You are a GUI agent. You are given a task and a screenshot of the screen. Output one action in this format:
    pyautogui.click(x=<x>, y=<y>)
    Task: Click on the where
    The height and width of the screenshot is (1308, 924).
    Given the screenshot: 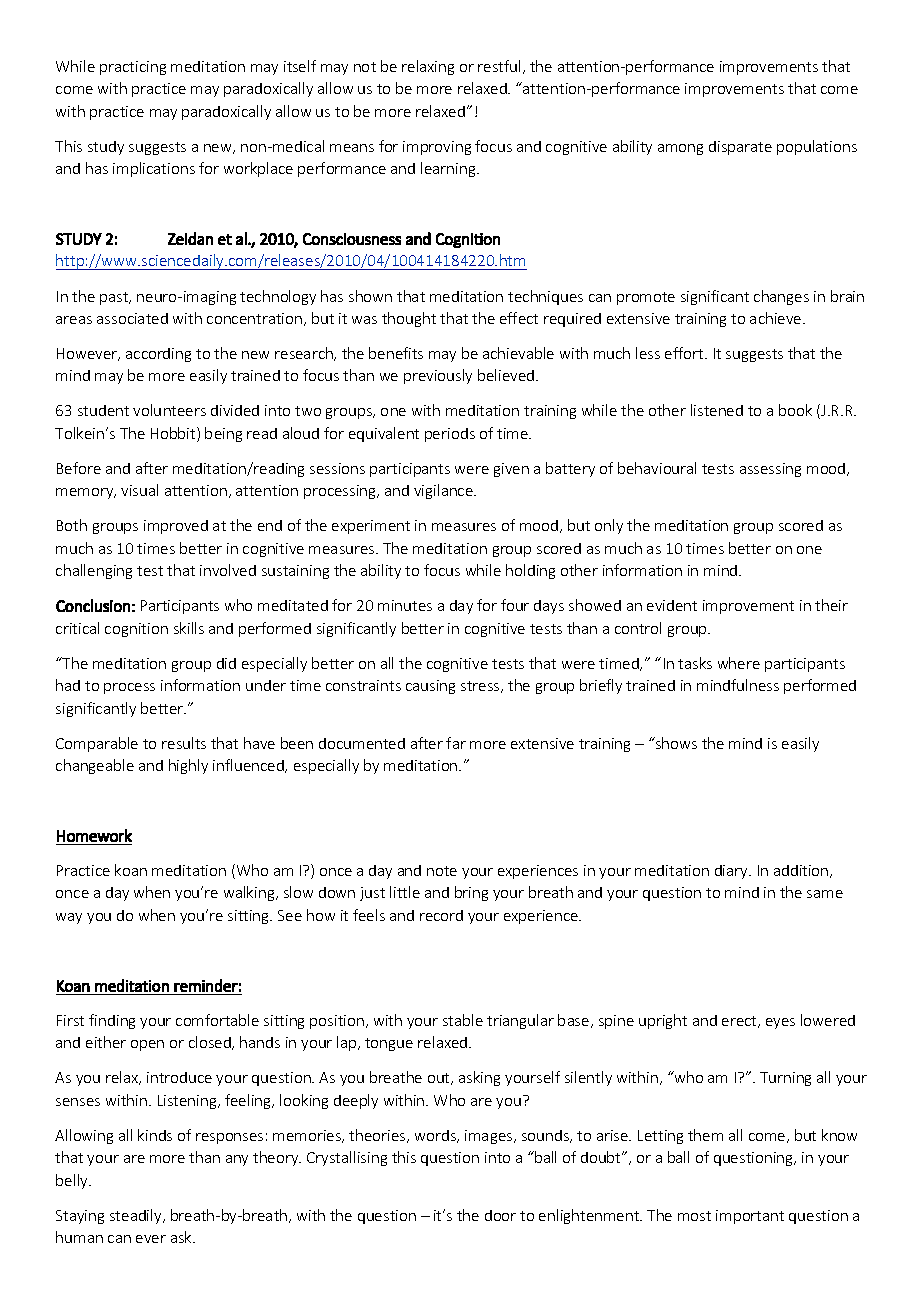 What is the action you would take?
    pyautogui.click(x=739, y=663)
